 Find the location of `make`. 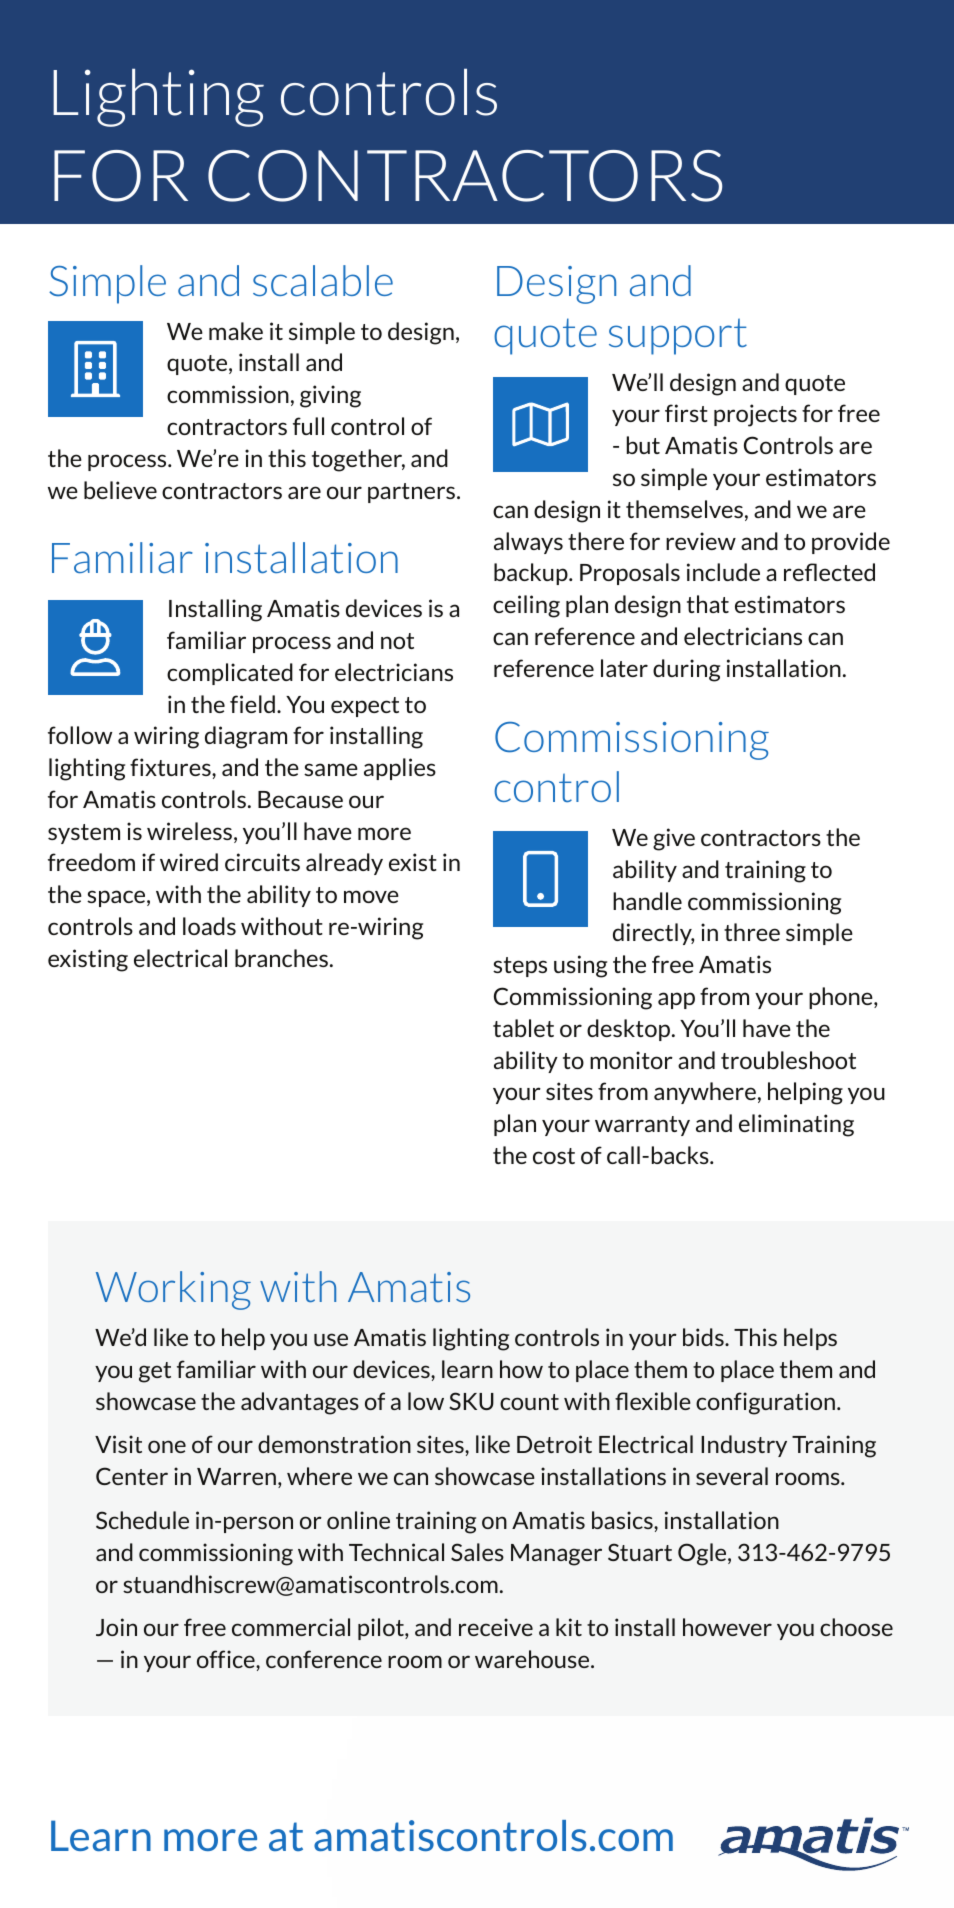

make is located at coordinates (236, 331).
